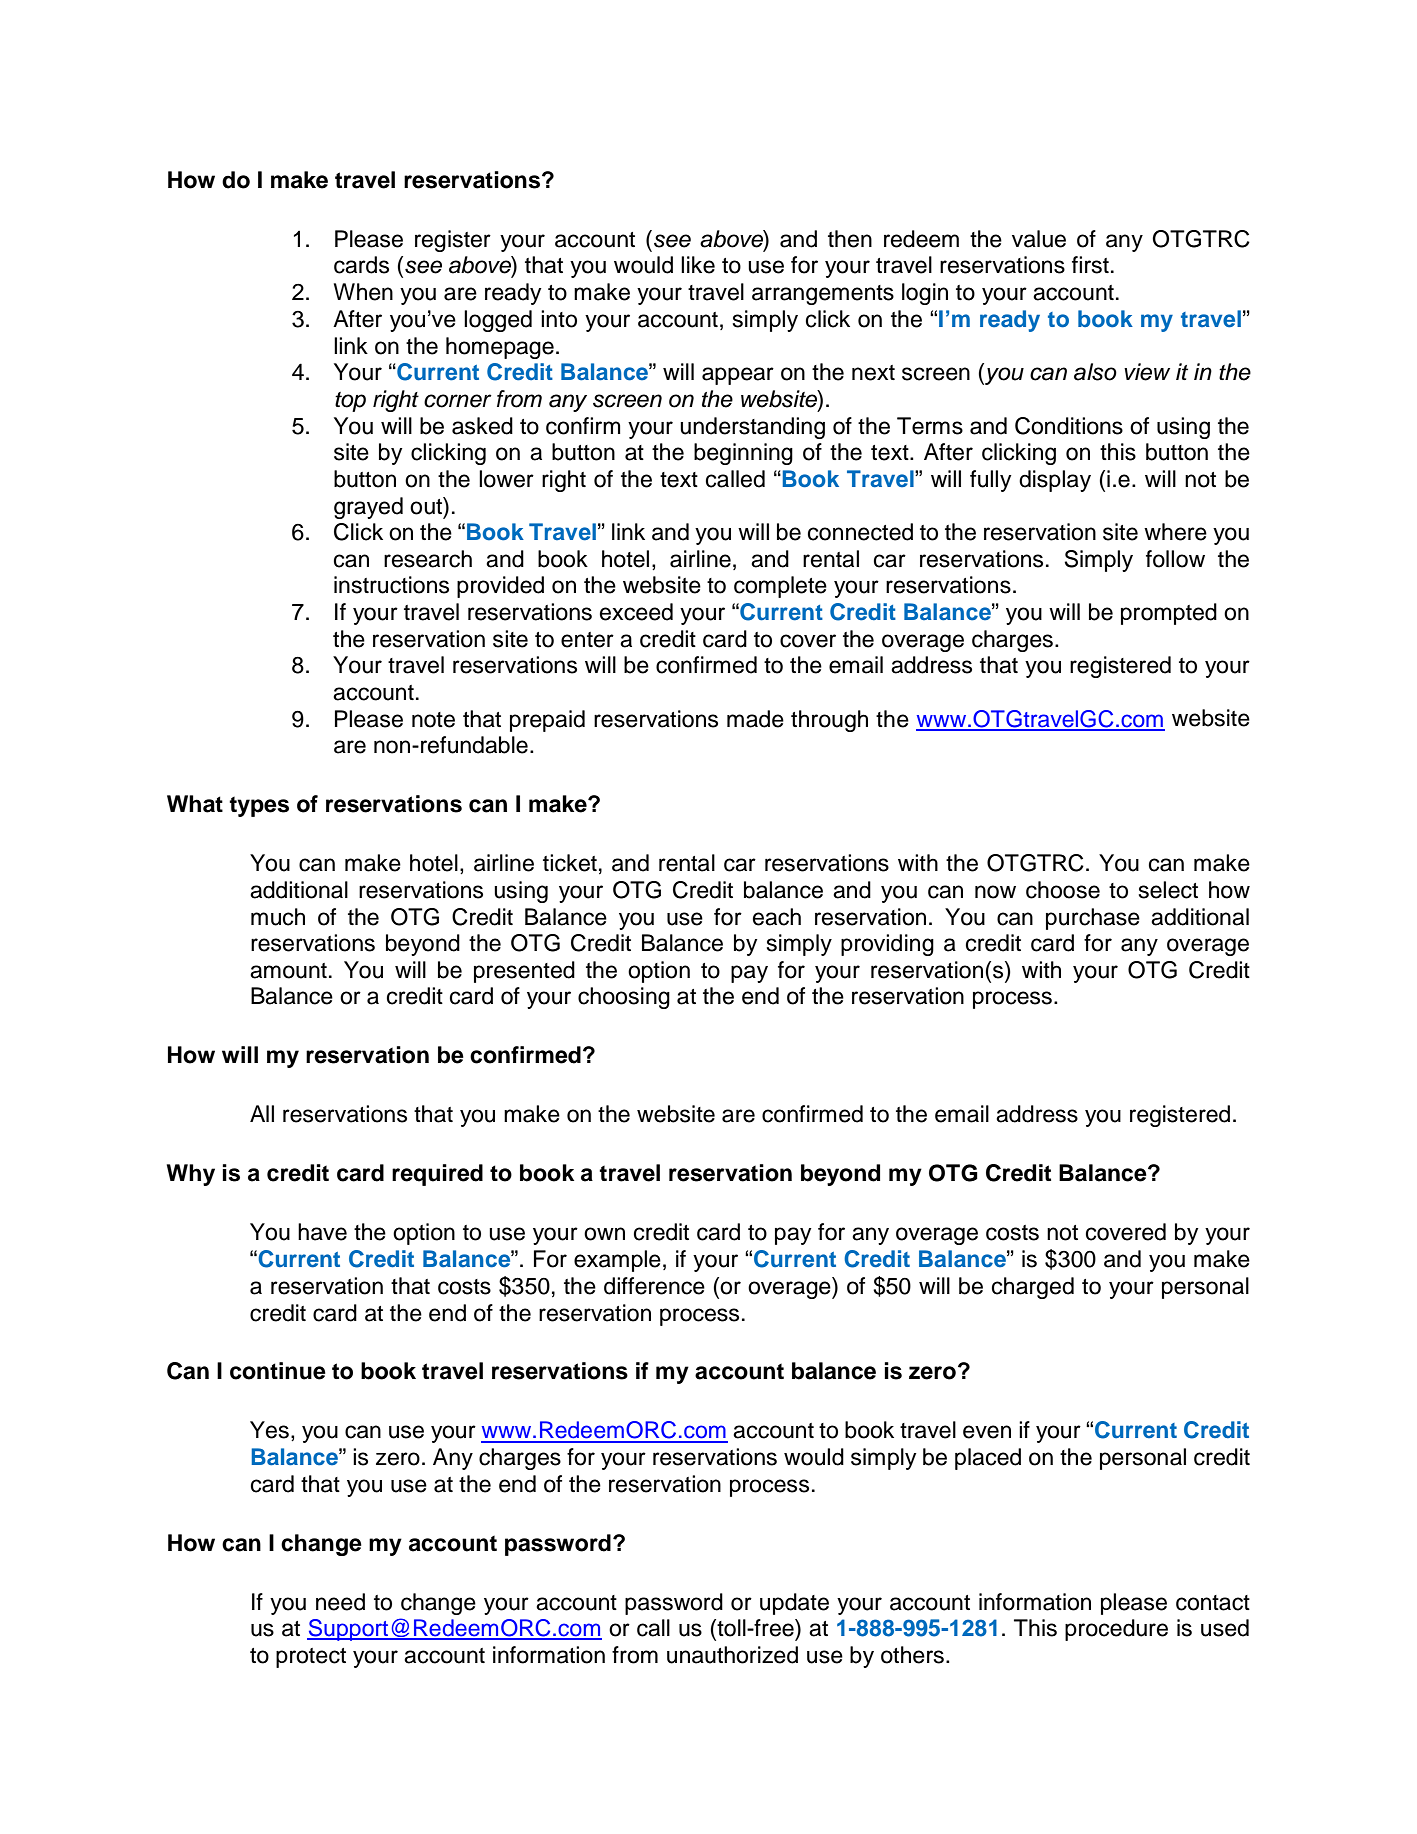  What do you see at coordinates (1033, 1288) in the page?
I see `charged` at bounding box center [1033, 1288].
